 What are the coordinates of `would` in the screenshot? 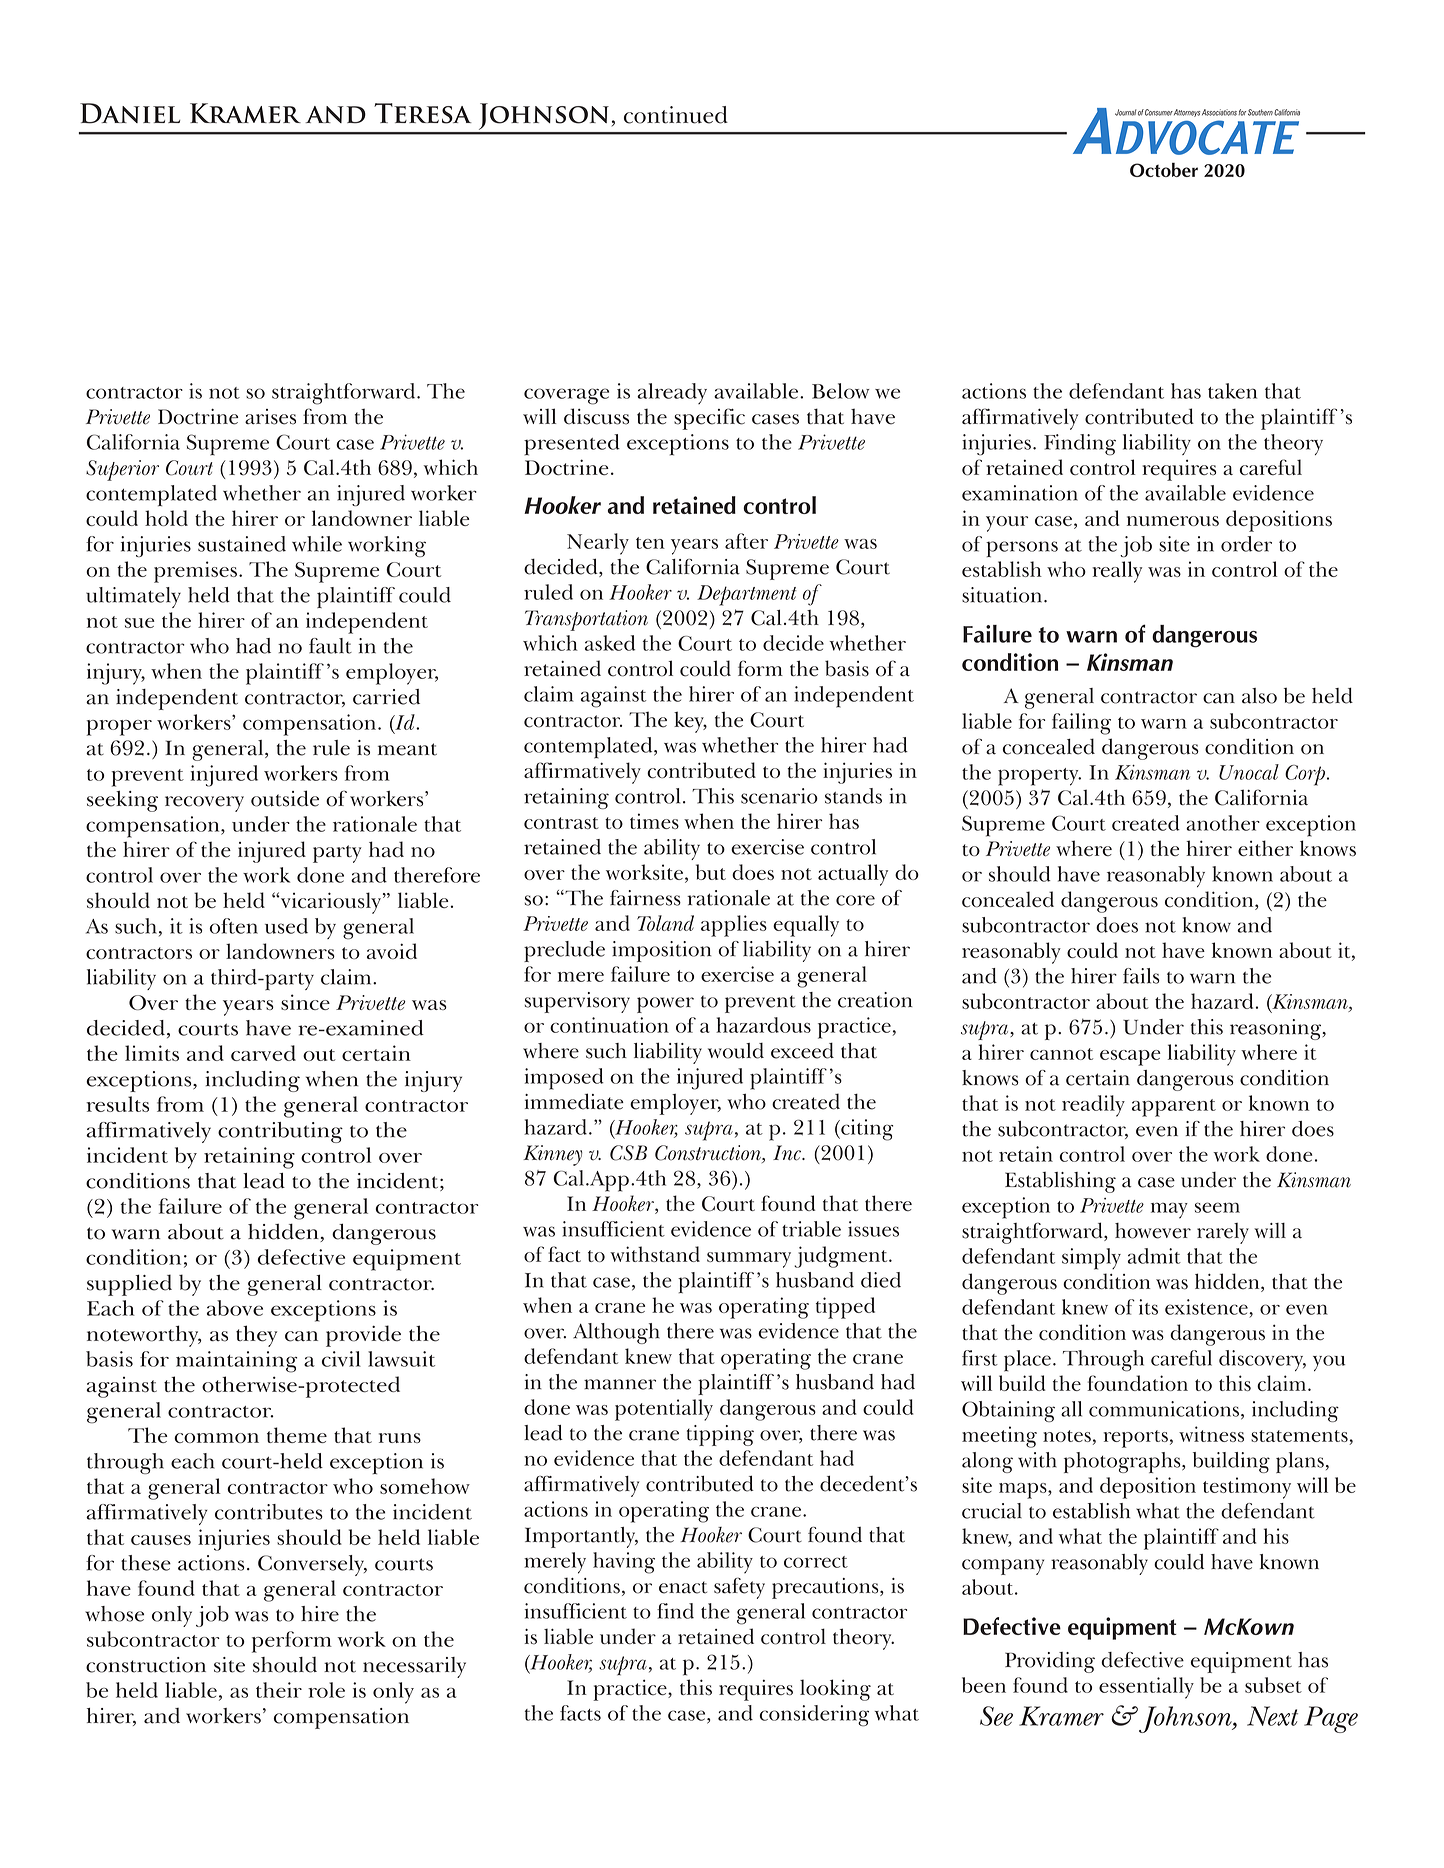 It's located at (736, 1051).
